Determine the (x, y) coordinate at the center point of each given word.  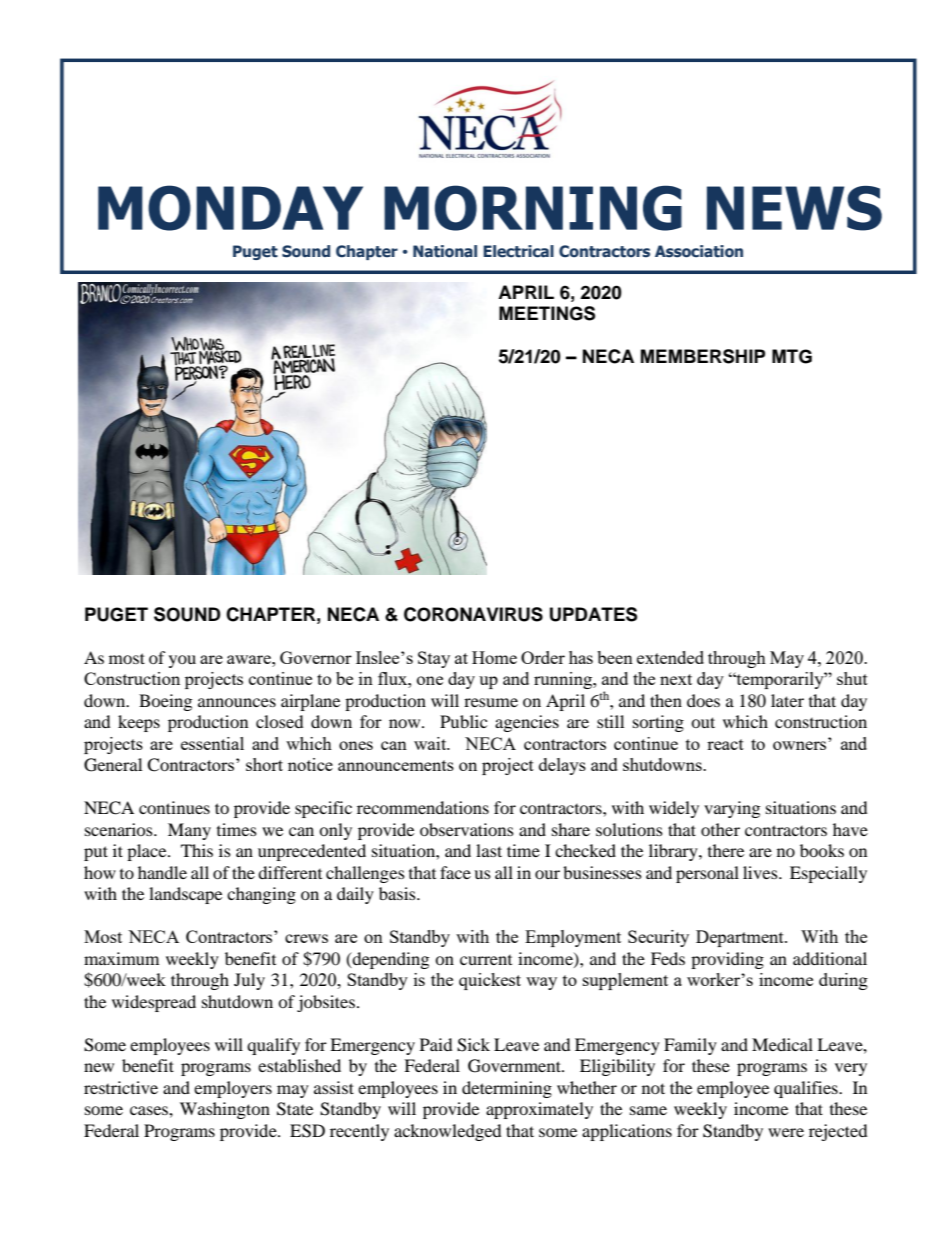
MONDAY (230, 208)
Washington (225, 1110)
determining (507, 1089)
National (445, 251)
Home (494, 657)
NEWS (794, 208)
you (182, 661)
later (787, 700)
